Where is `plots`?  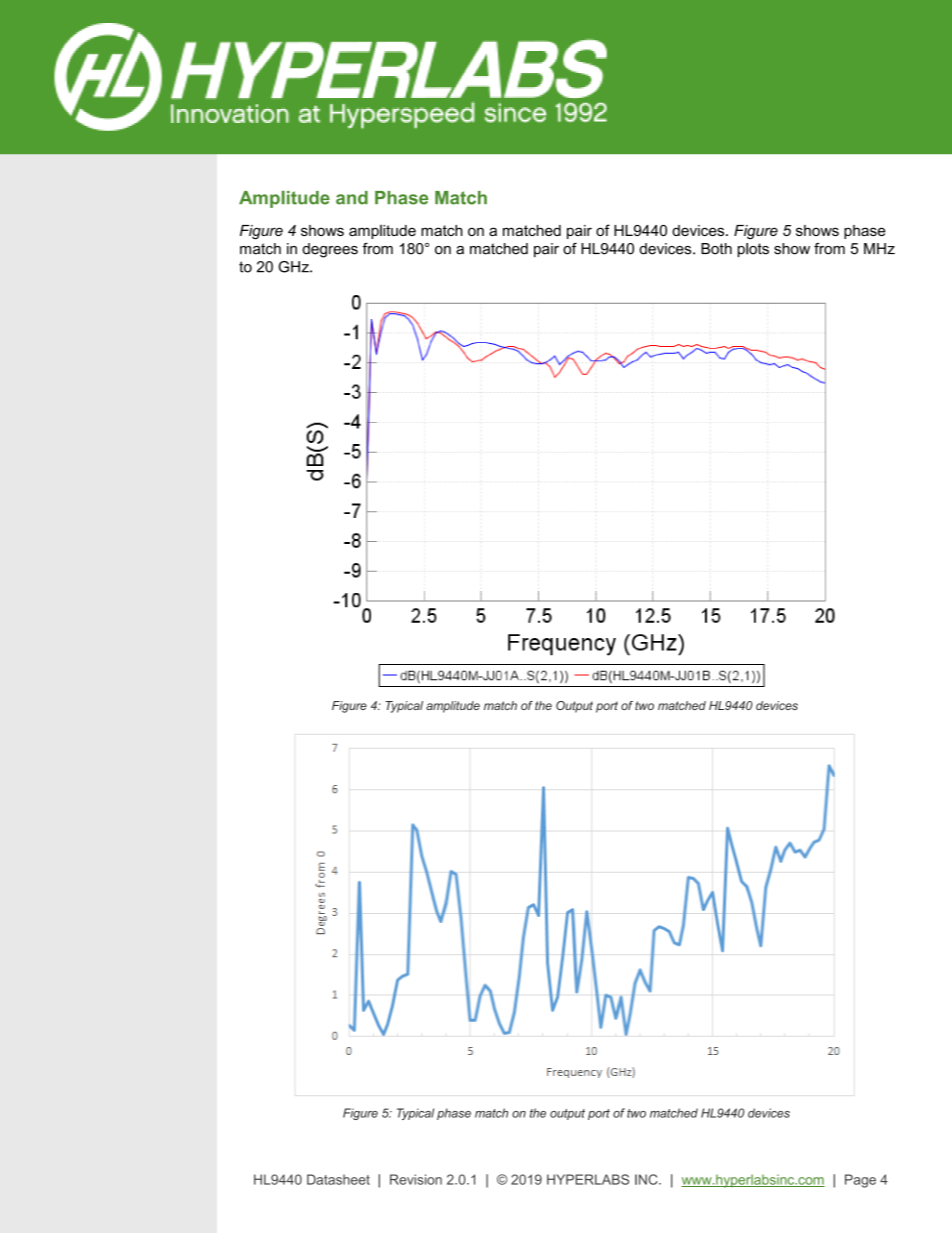 plots is located at coordinates (753, 250).
